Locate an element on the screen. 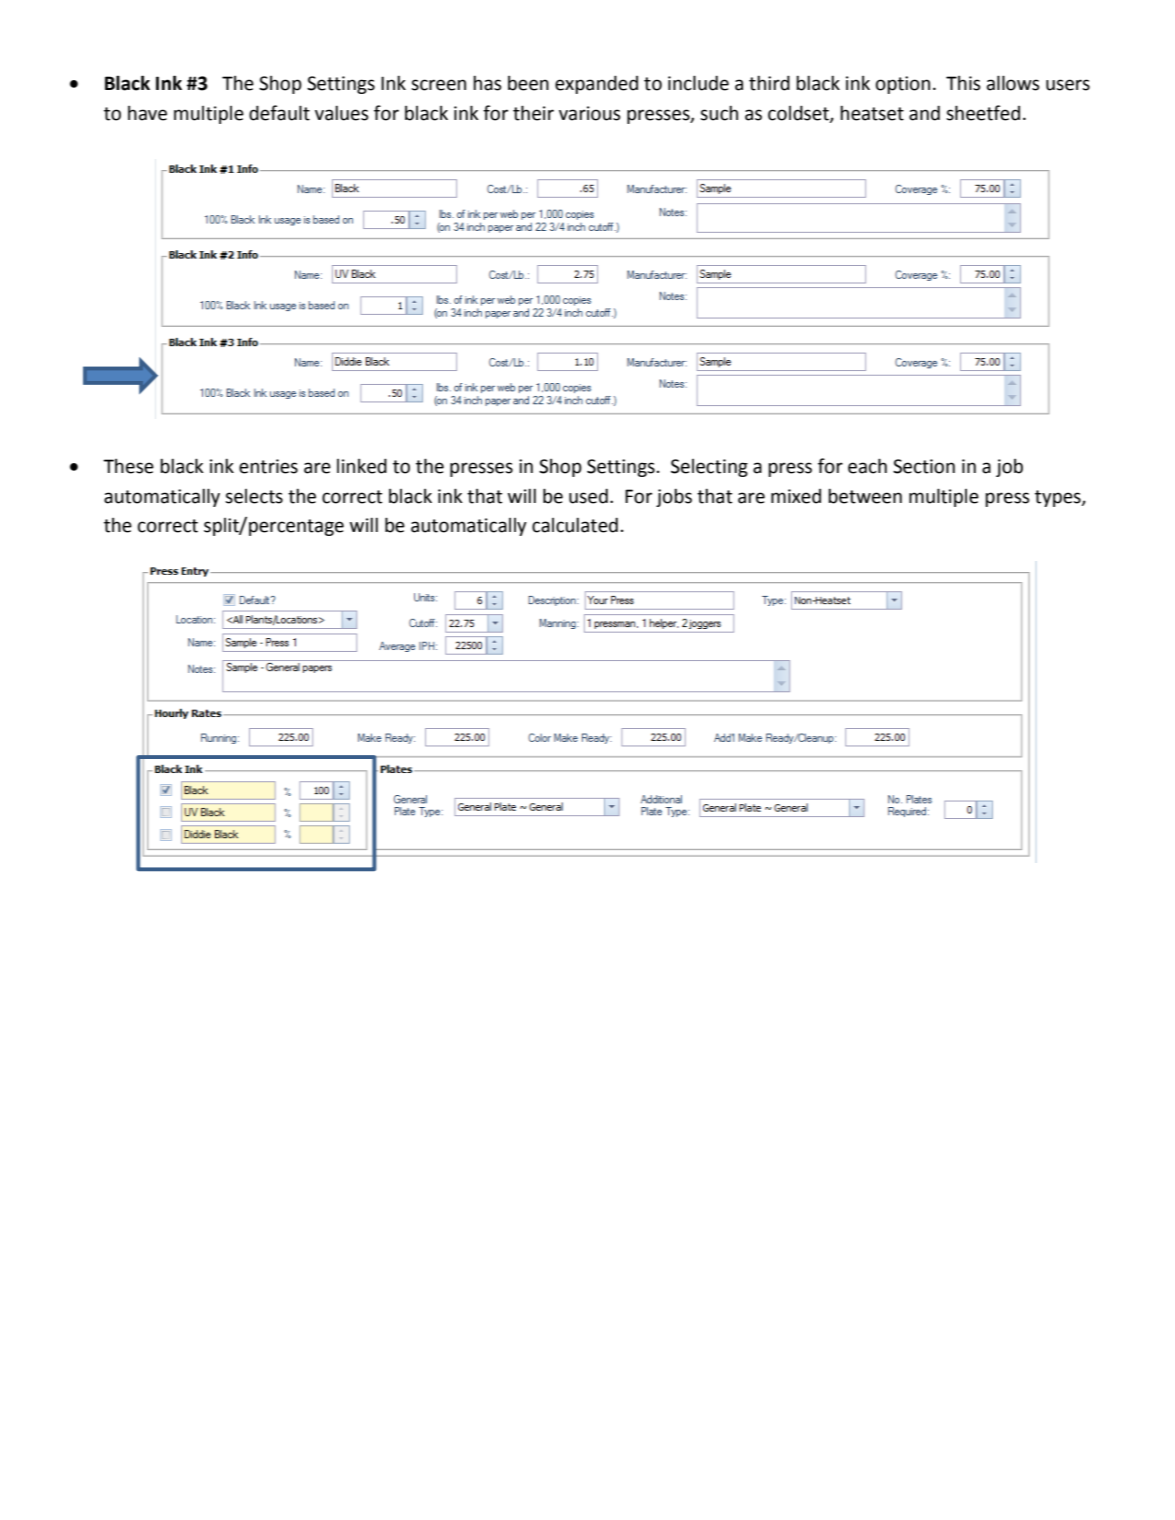 This screenshot has height=1520, width=1175. Section is located at coordinates (924, 466).
